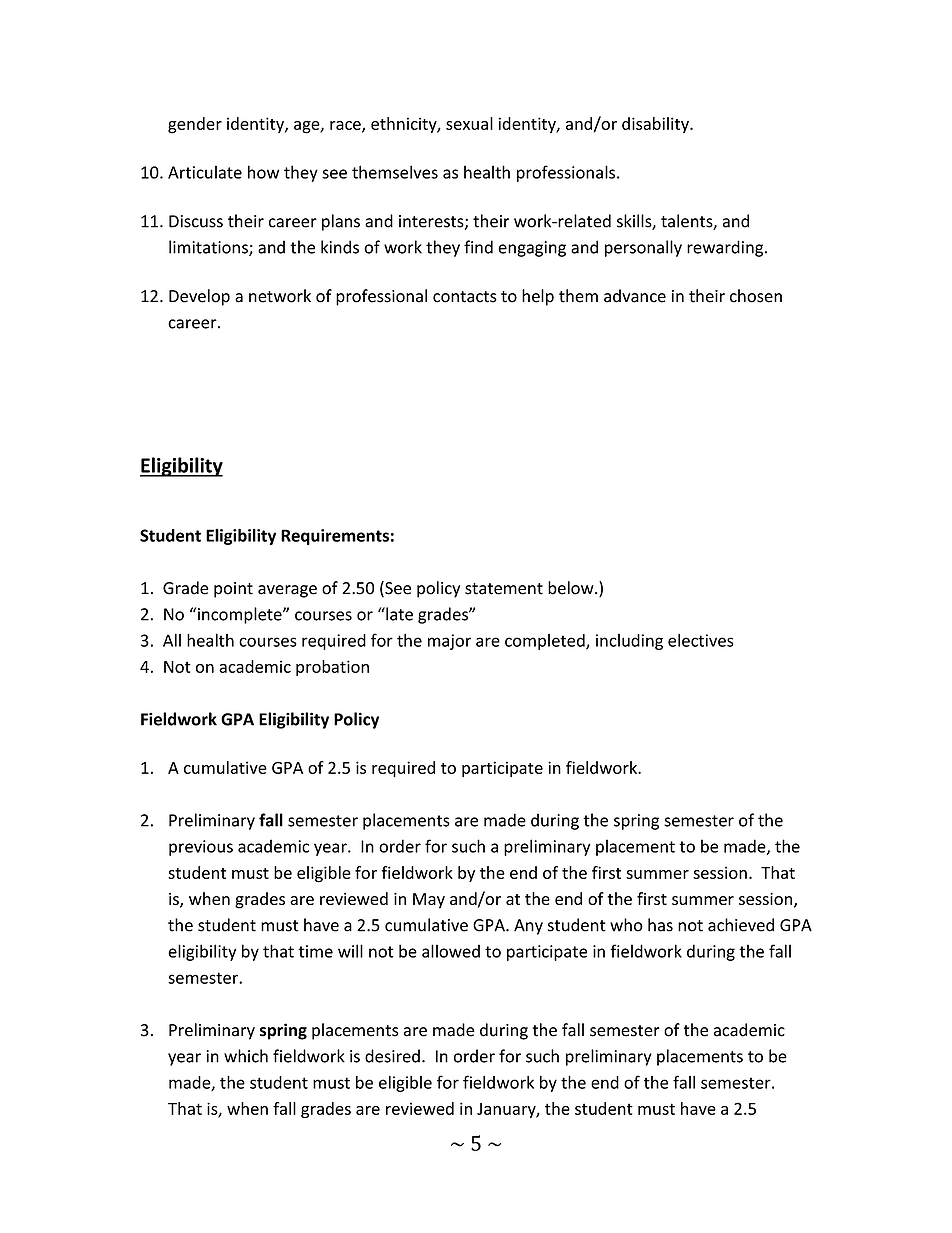 This screenshot has height=1233, width=952. Describe the element at coordinates (263, 172) in the screenshot. I see `how` at that location.
